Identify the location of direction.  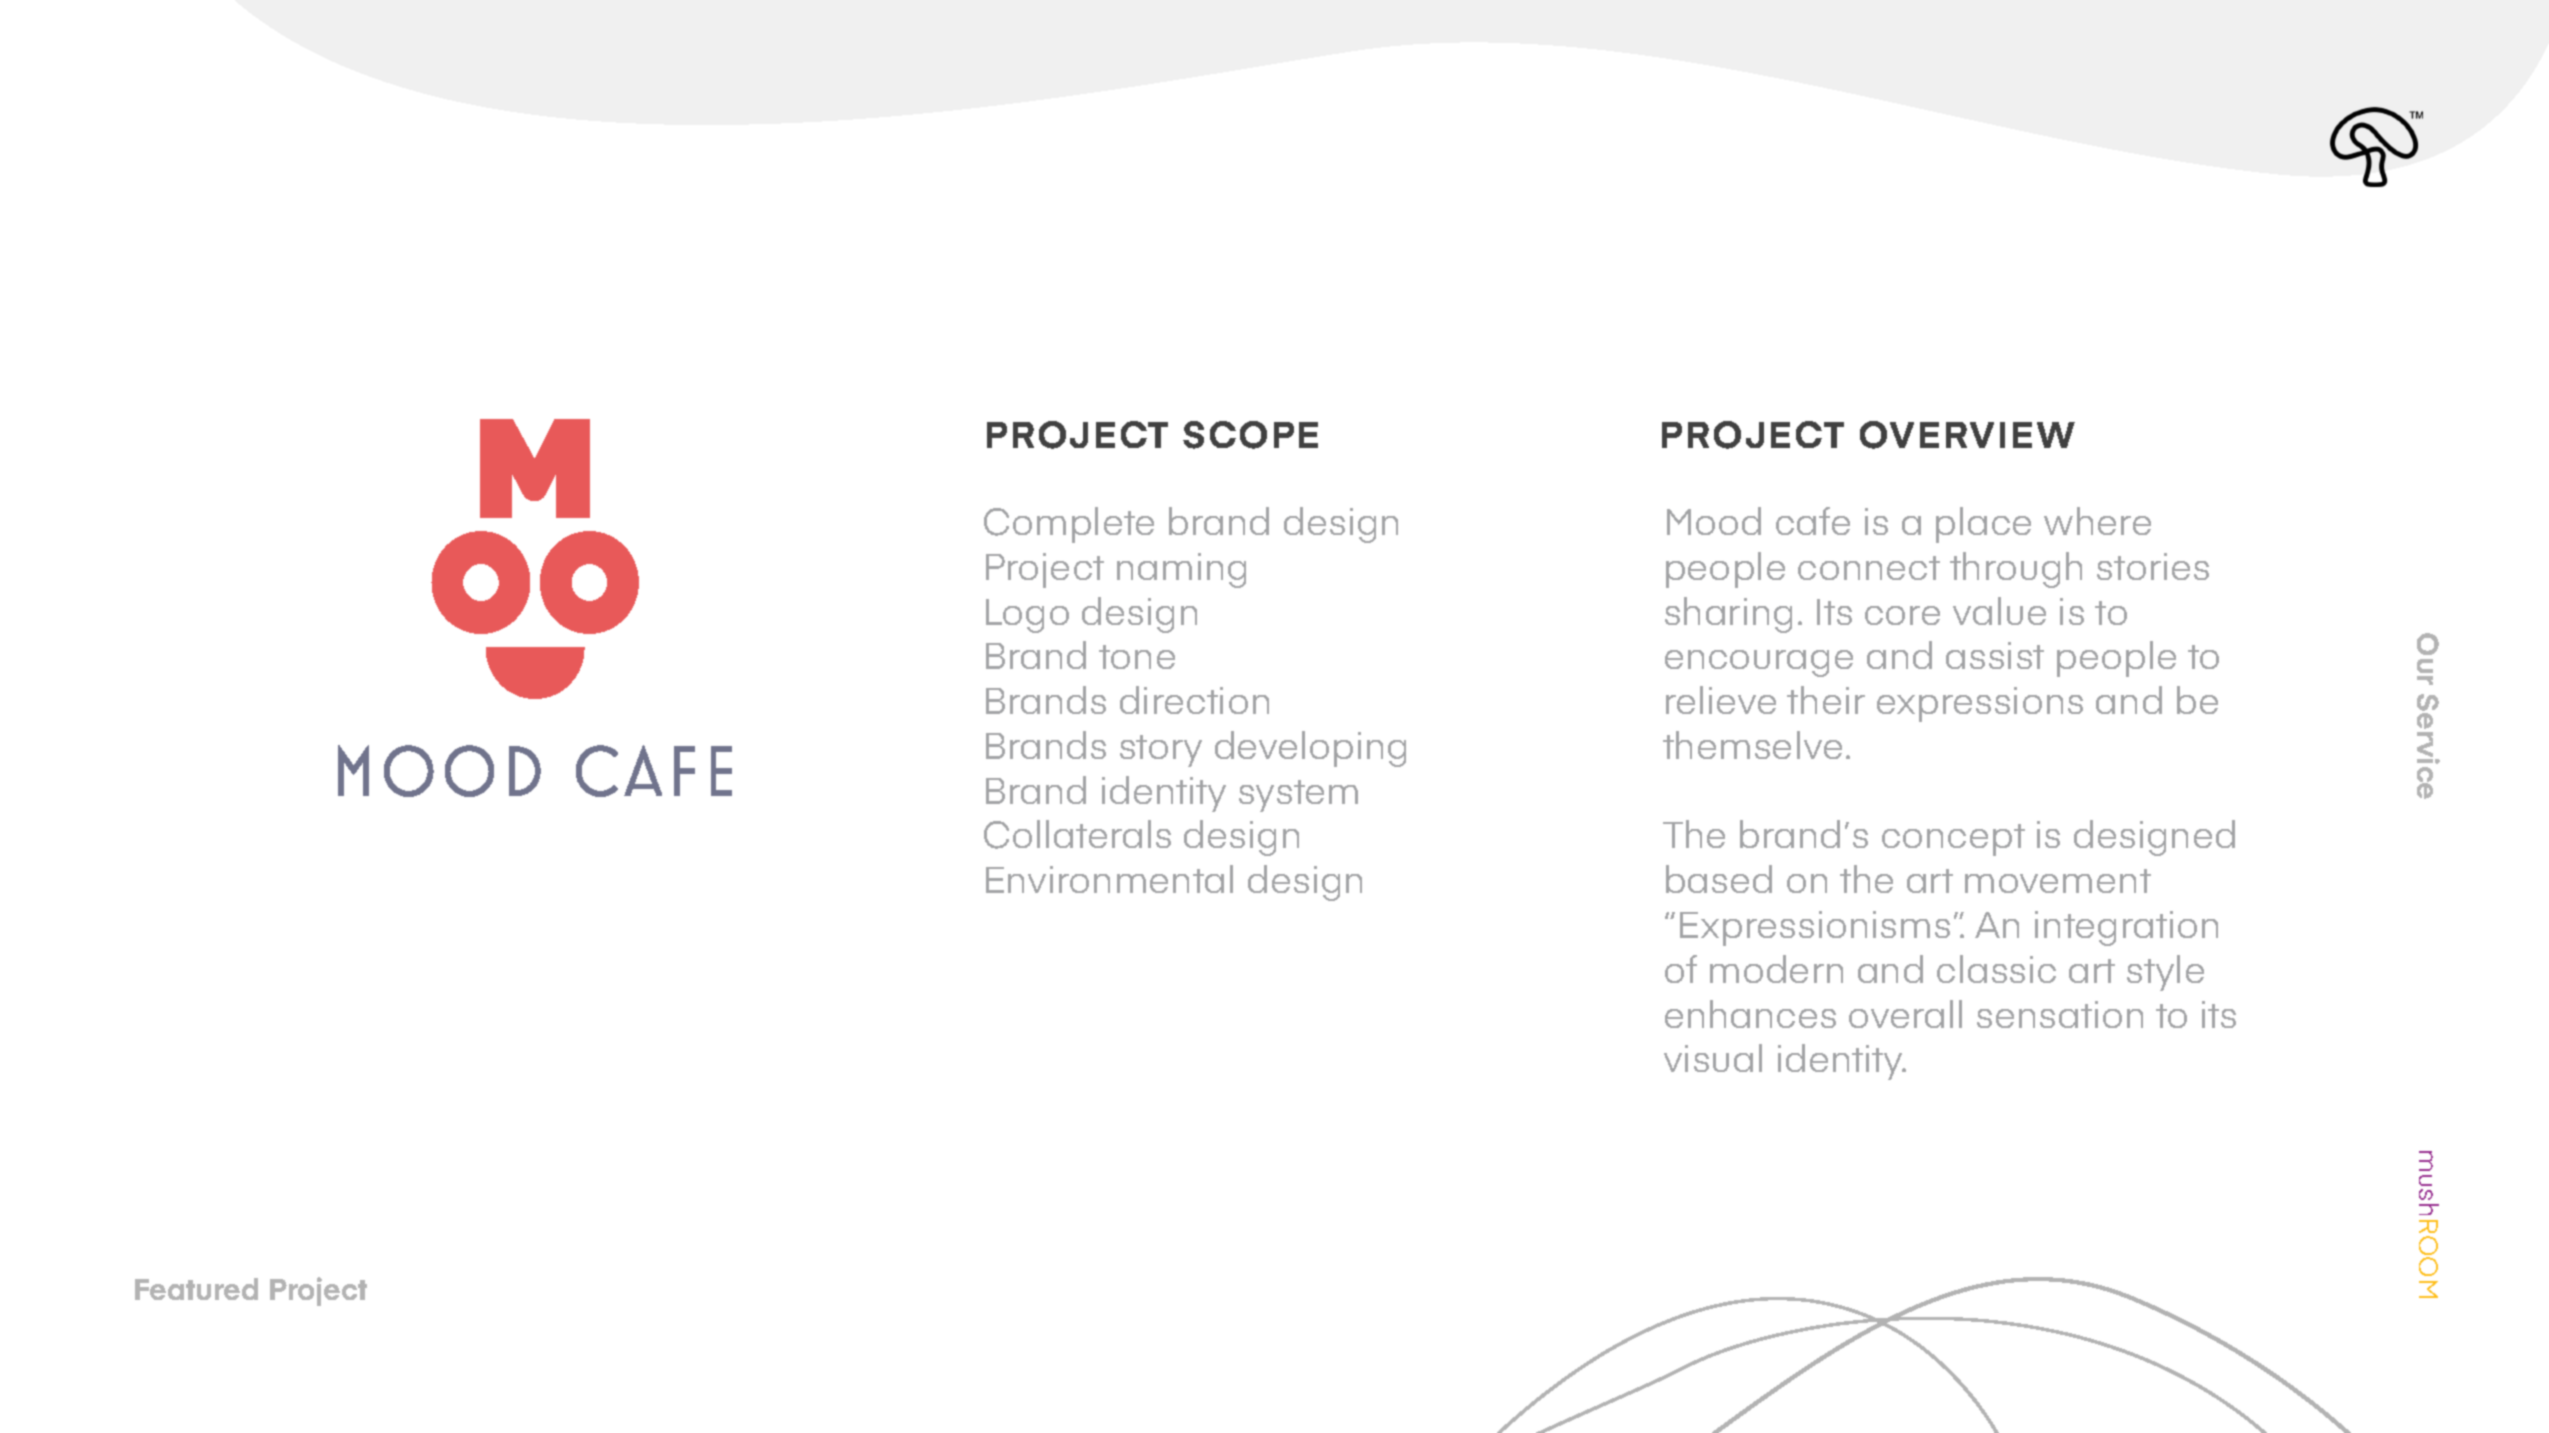
(1194, 700).
